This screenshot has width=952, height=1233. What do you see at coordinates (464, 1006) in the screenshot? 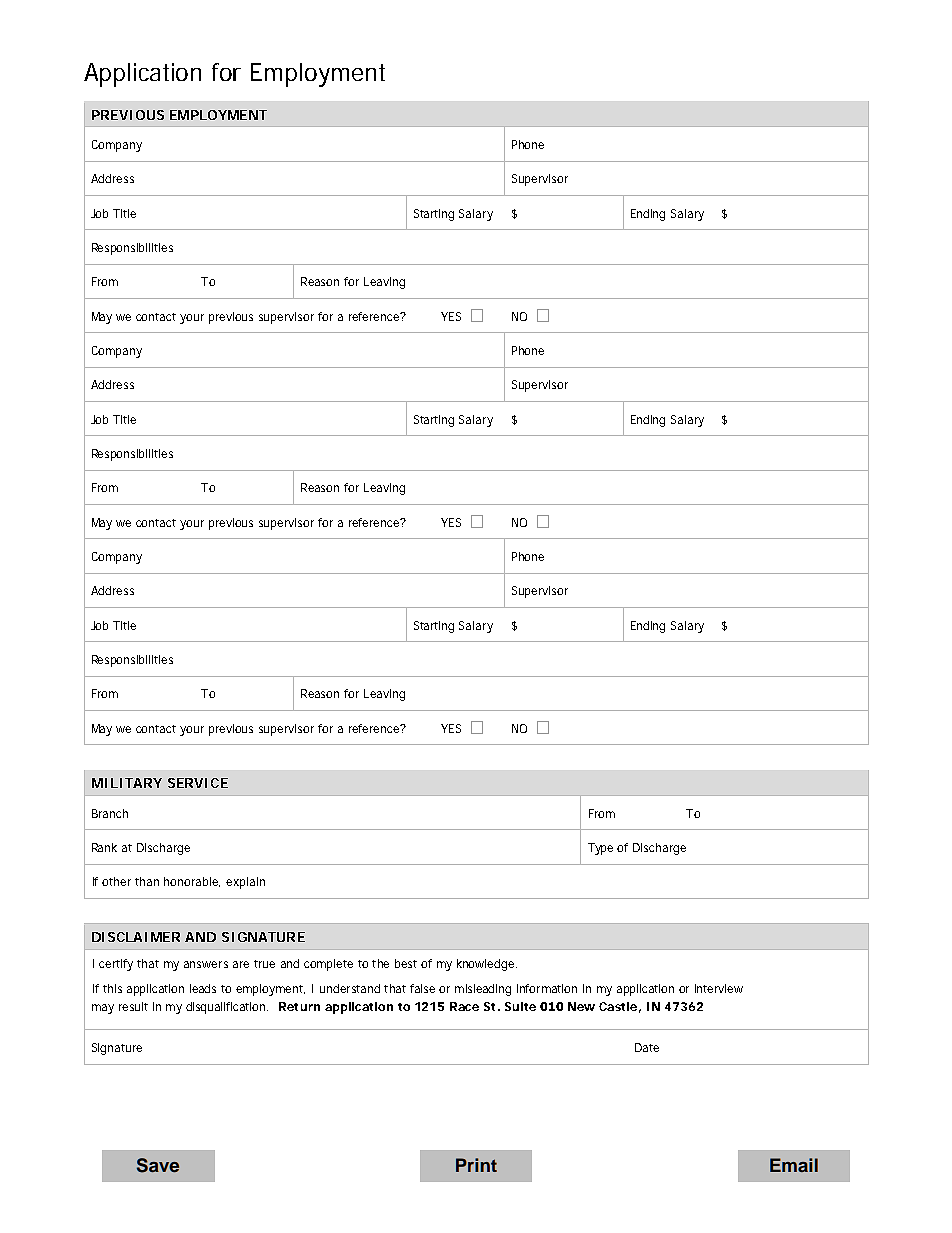
I see `Race` at bounding box center [464, 1006].
